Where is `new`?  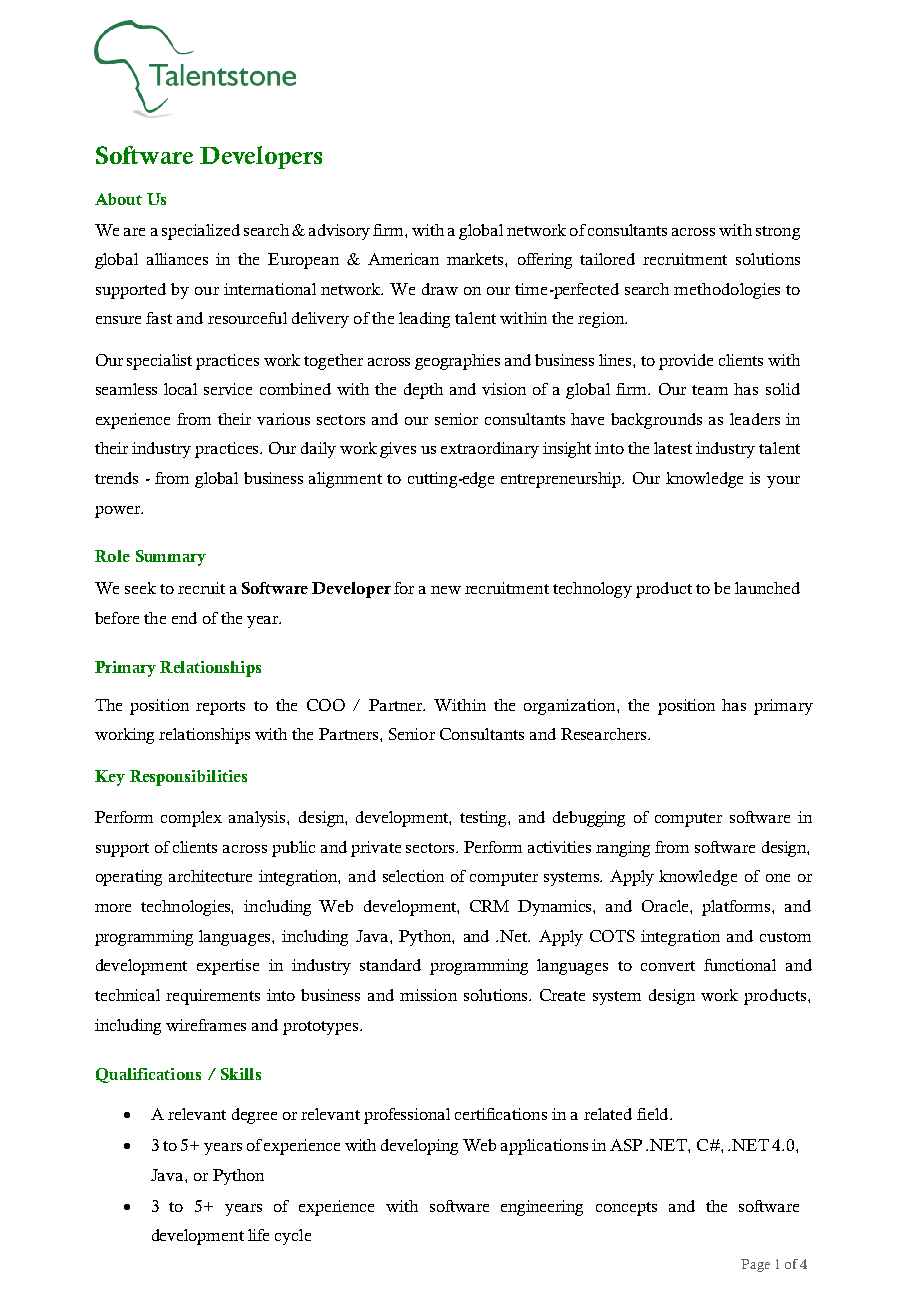 new is located at coordinates (446, 590).
